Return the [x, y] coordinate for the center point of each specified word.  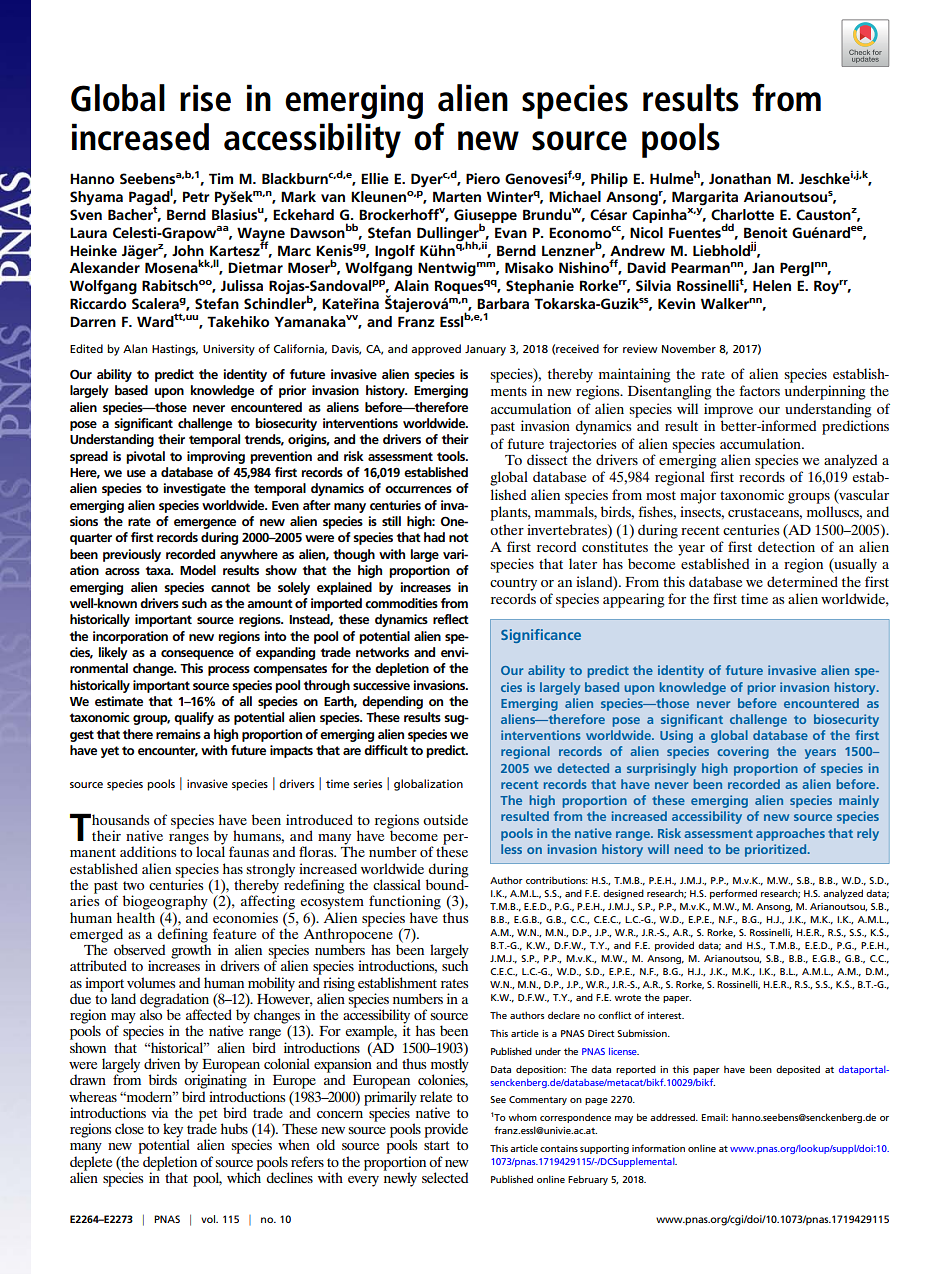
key [173, 1131]
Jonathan [740, 178]
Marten [457, 196]
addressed [673, 1117]
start [437, 1145]
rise [205, 98]
